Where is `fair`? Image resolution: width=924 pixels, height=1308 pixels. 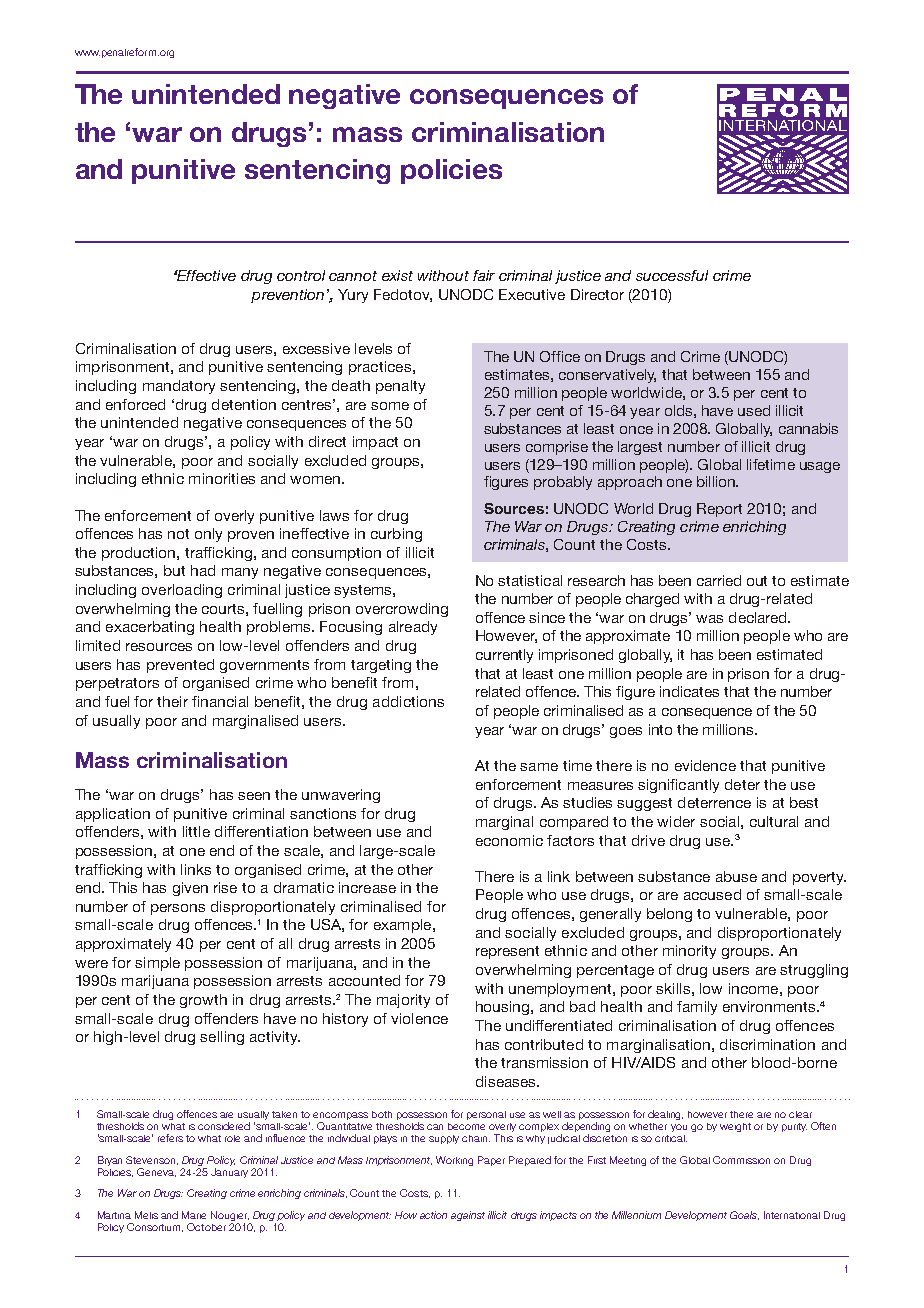
fair is located at coordinates (484, 275).
